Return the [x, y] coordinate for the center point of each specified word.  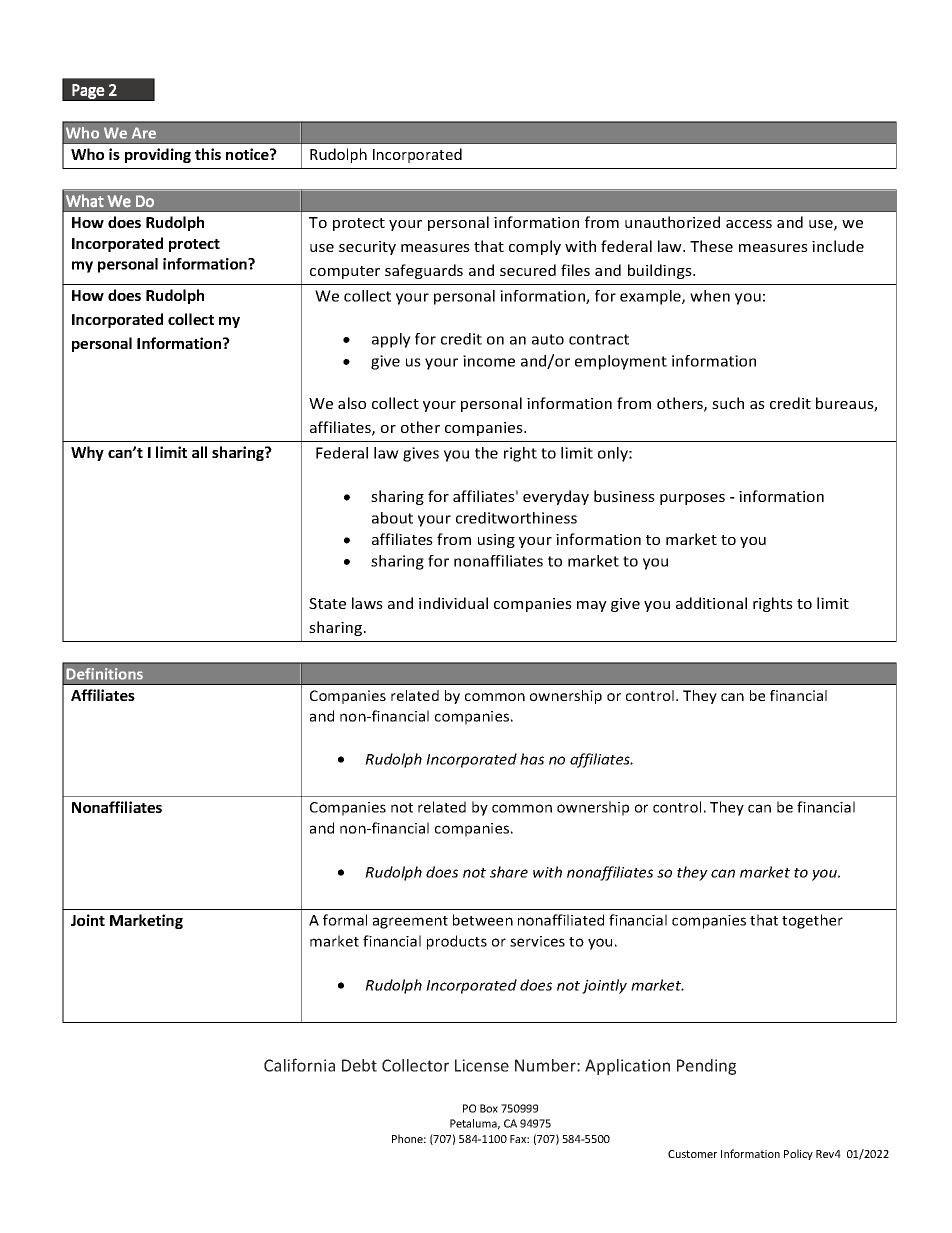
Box [489, 1108]
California [299, 1065]
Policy [798, 1154]
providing [158, 155]
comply [535, 247]
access [749, 224]
